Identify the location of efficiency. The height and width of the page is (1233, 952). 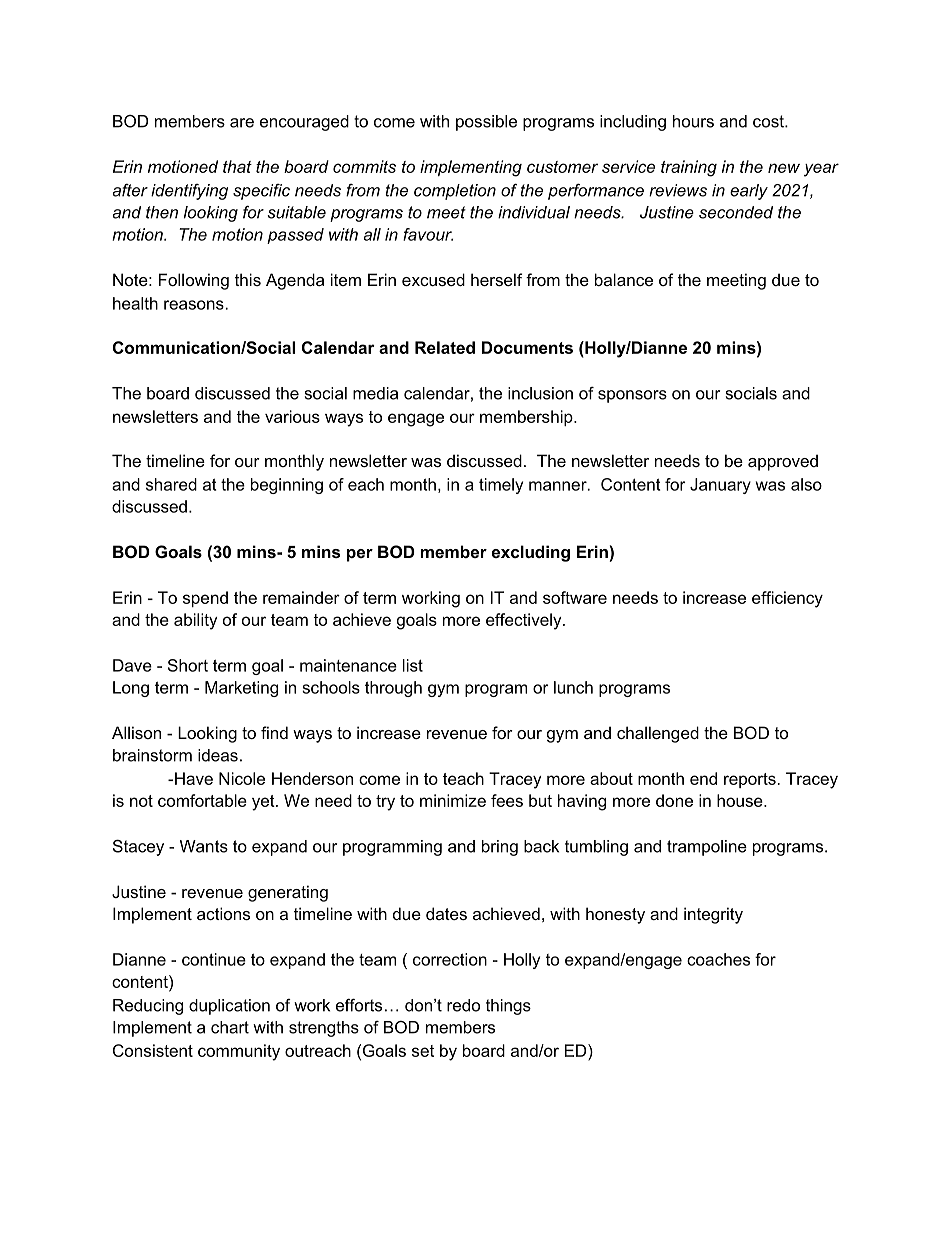
(787, 599).
